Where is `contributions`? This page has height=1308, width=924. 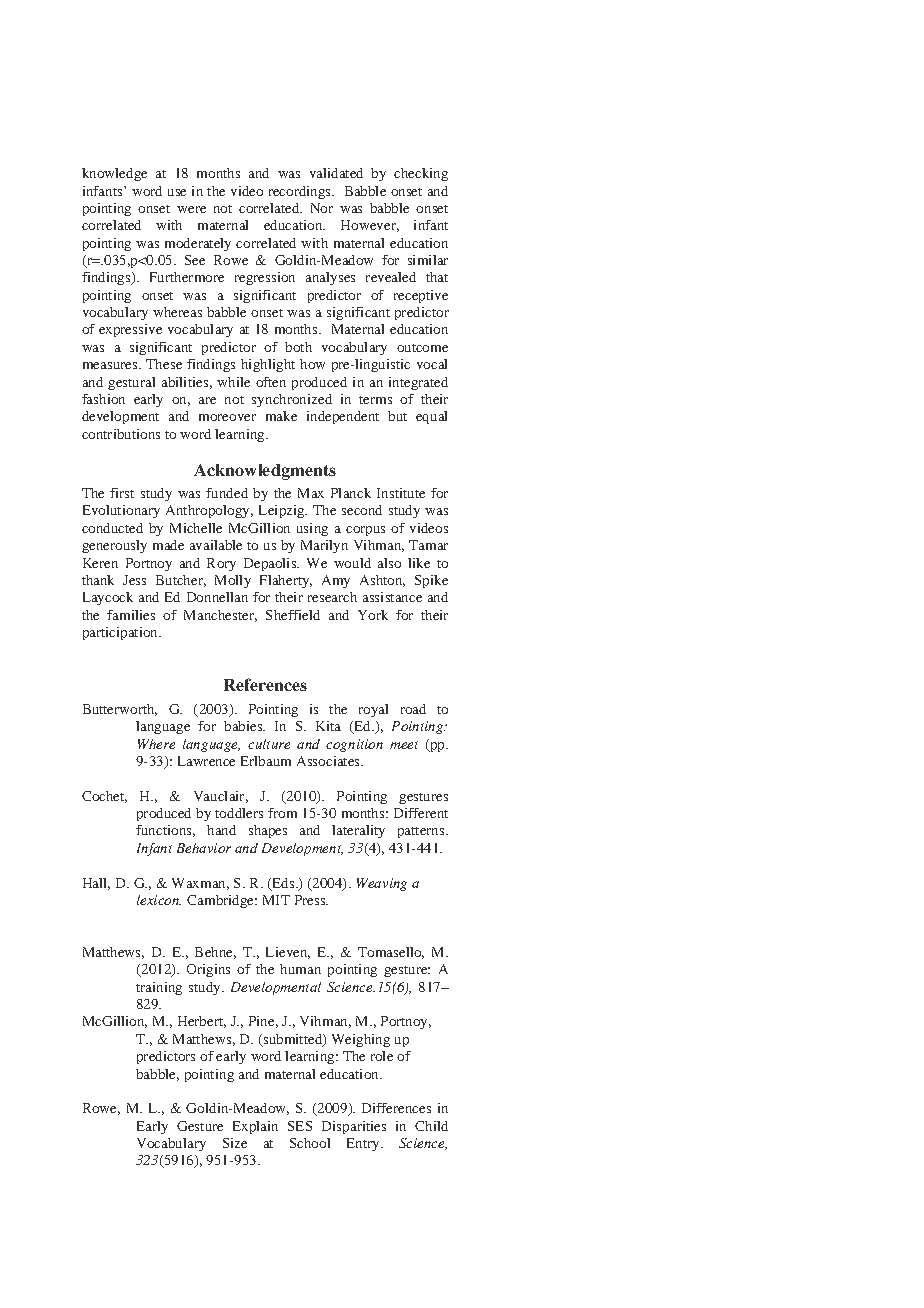
contributions is located at coordinates (121, 434).
